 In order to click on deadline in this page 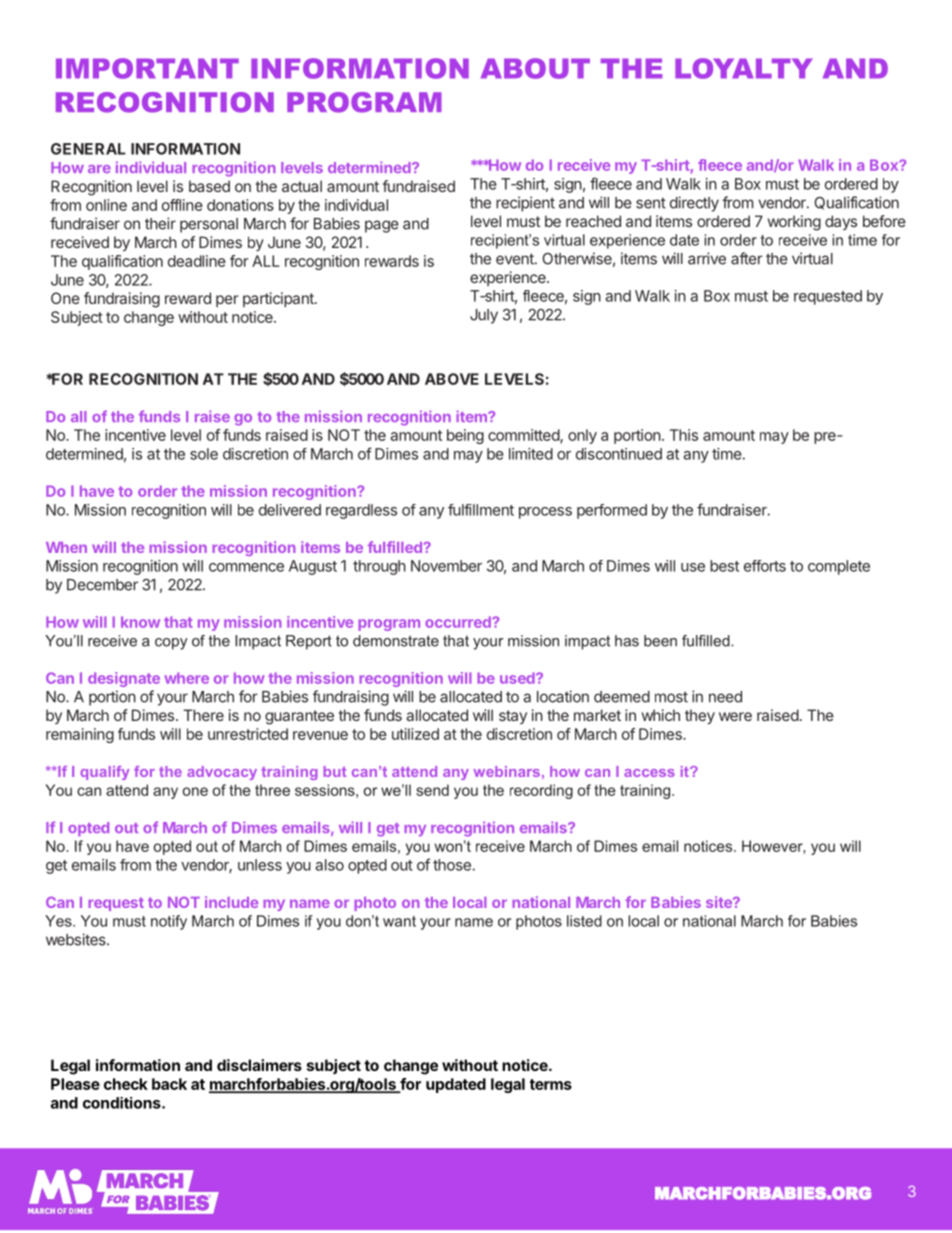, I will do `click(197, 261)`.
